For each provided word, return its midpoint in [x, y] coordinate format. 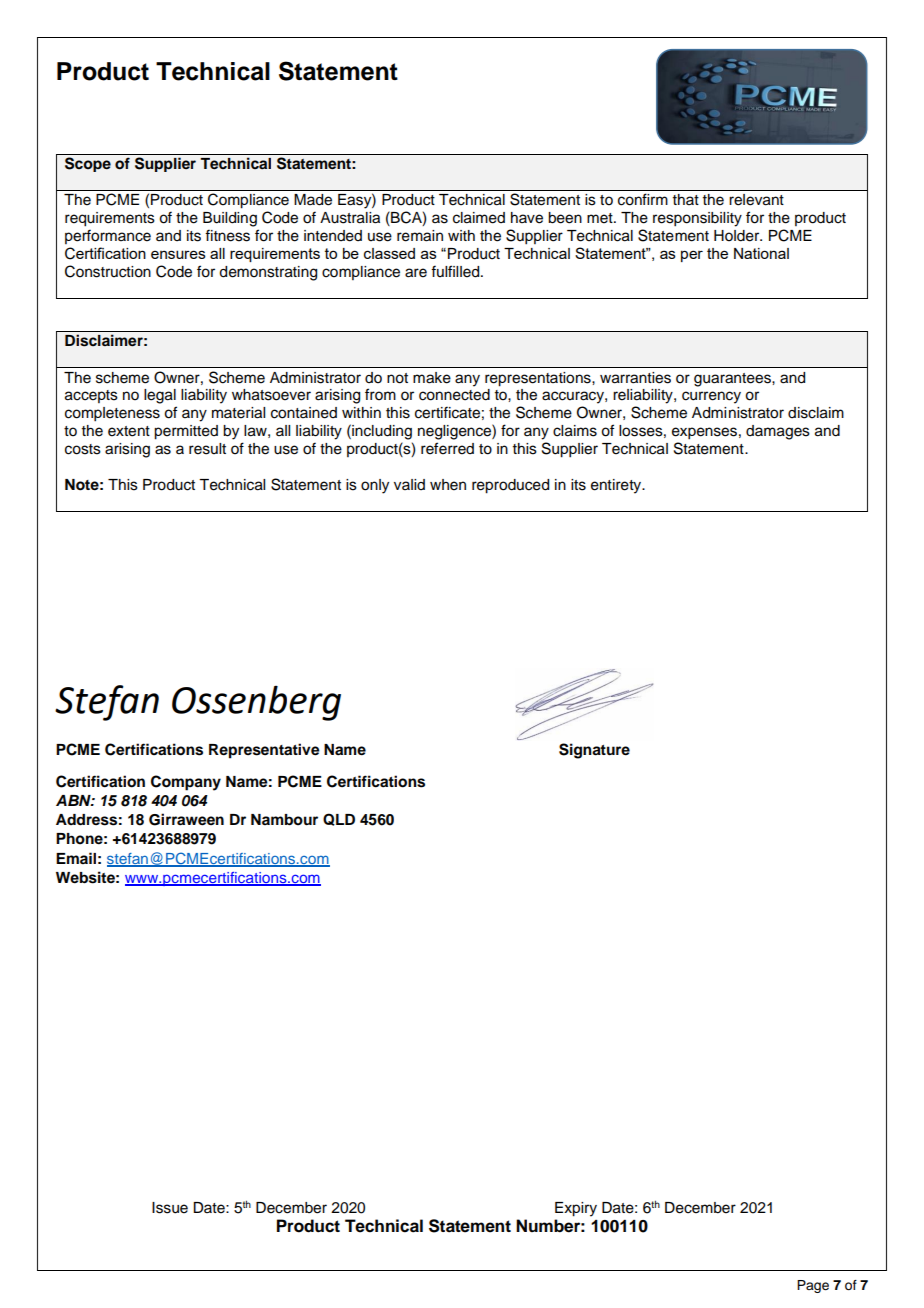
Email [76, 858]
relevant [756, 200]
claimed [479, 218]
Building [230, 219]
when [448, 485]
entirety [617, 486]
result [207, 449]
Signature [594, 751]
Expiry [576, 1209]
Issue [170, 1208]
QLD [339, 819]
